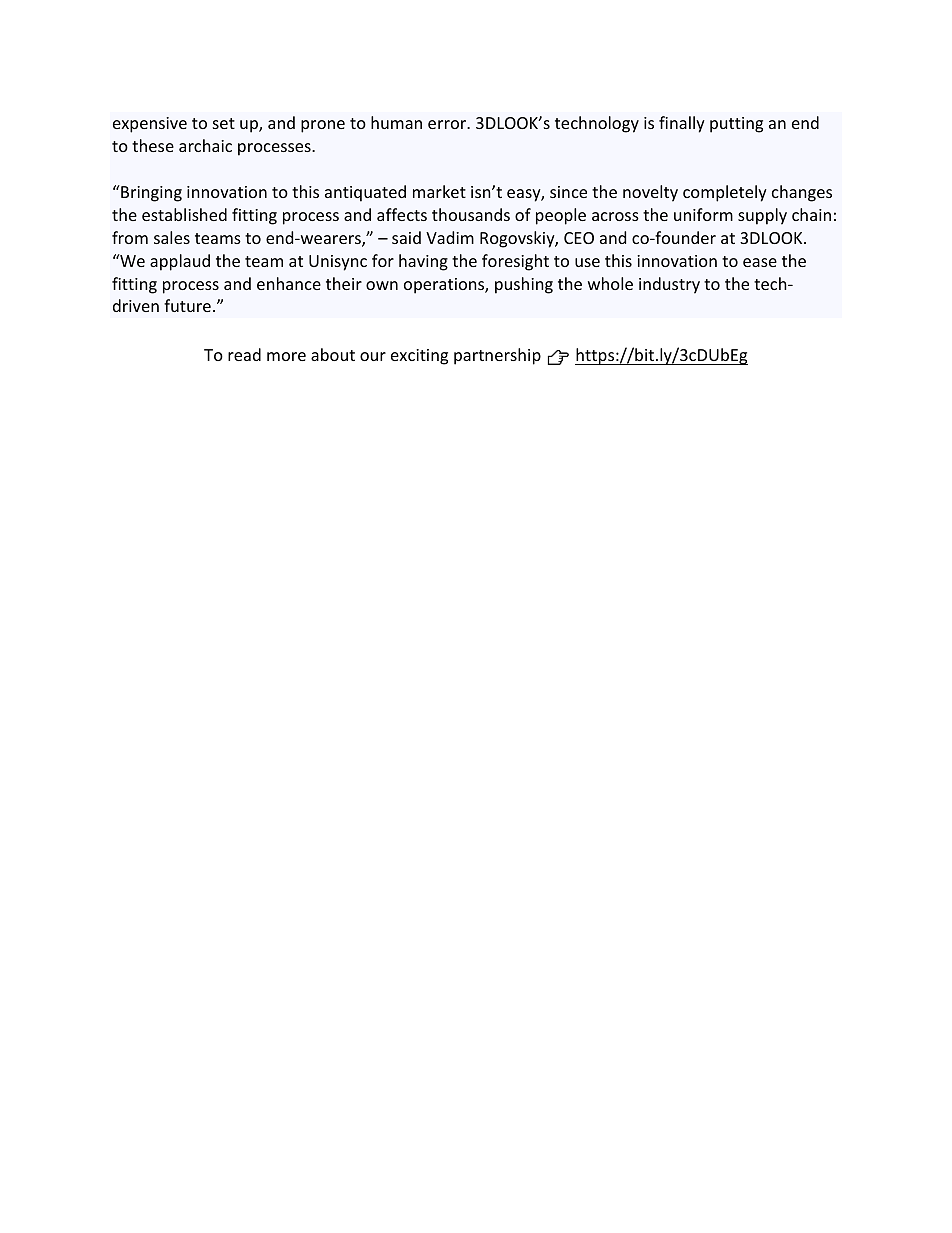 The image size is (952, 1233). I want to click on human, so click(396, 122).
